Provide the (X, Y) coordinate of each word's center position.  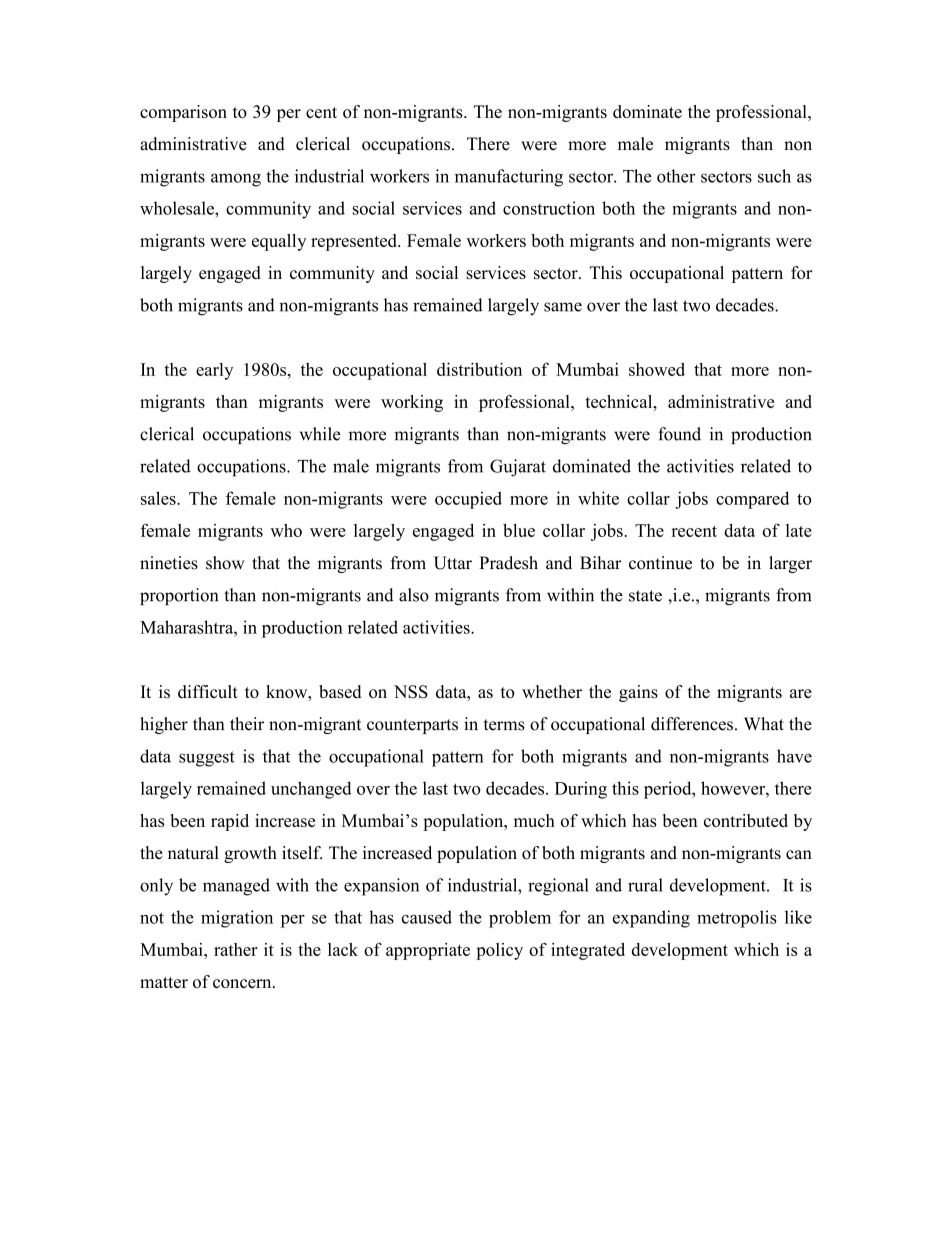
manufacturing (509, 178)
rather (236, 949)
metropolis (737, 919)
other (676, 176)
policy (499, 951)
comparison (183, 113)
